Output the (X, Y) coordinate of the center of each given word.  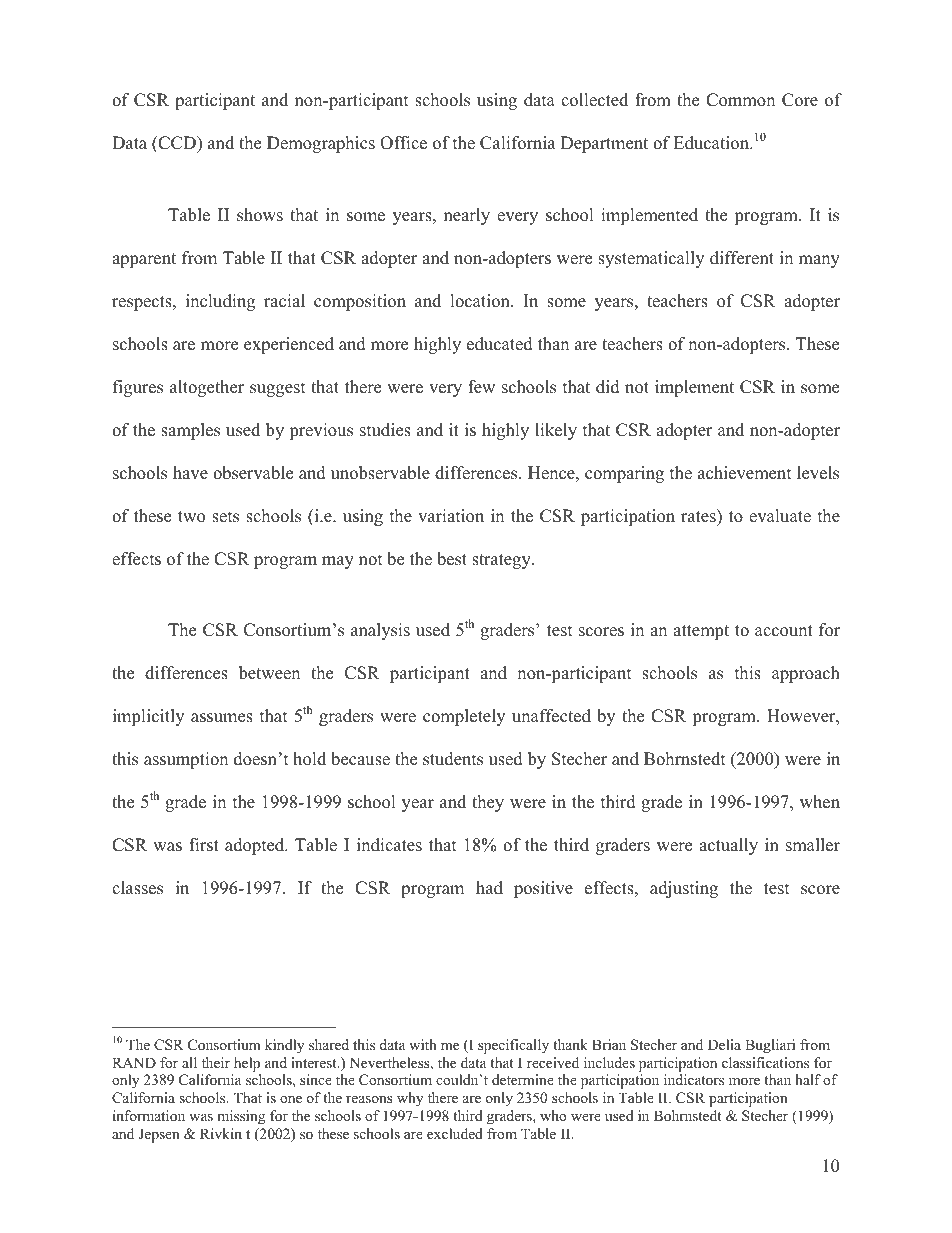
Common (740, 100)
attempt (701, 632)
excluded (455, 1133)
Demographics (321, 144)
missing (241, 1117)
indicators (694, 1079)
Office (403, 143)
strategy (502, 561)
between (269, 673)
